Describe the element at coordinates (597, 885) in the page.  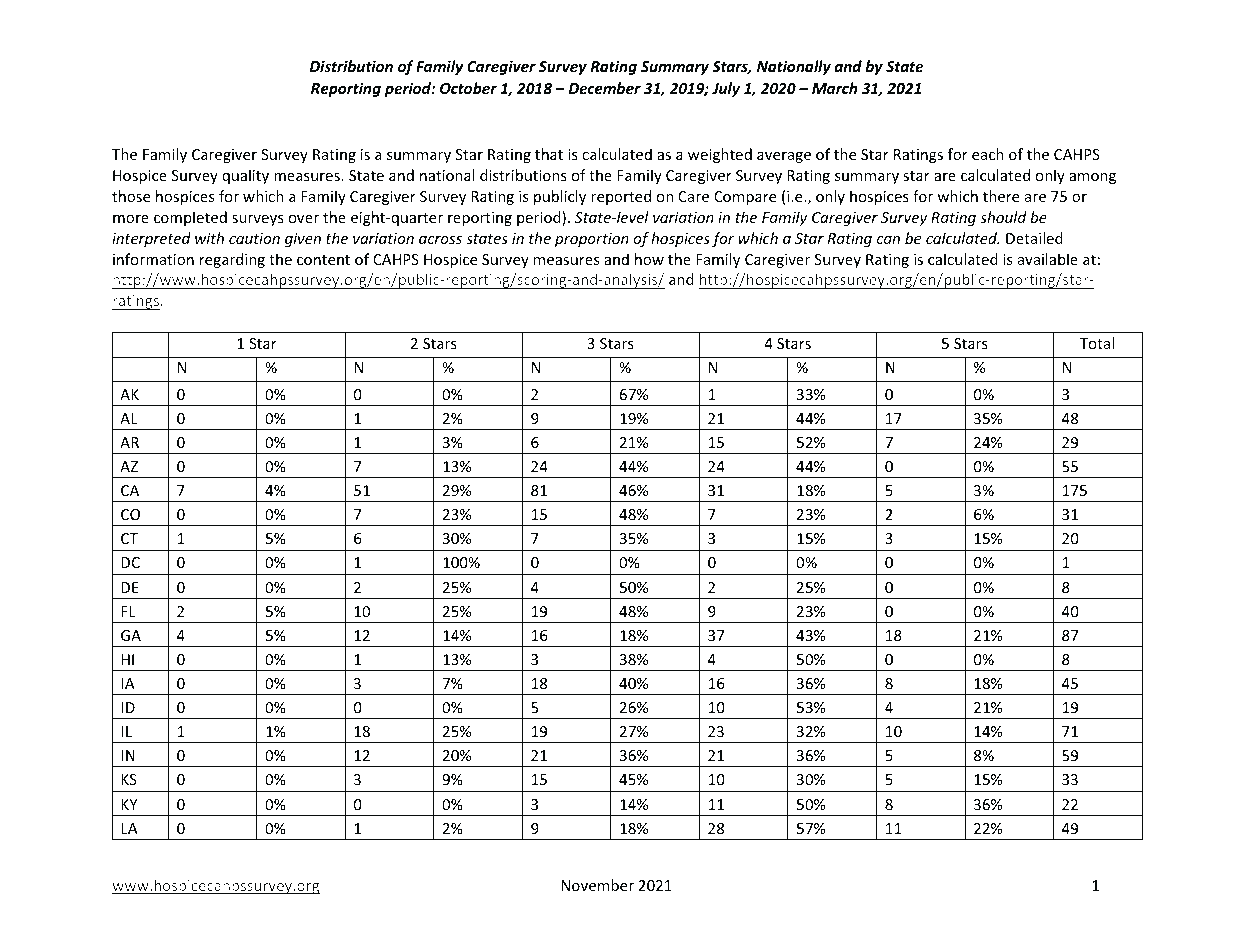
I see `November` at that location.
